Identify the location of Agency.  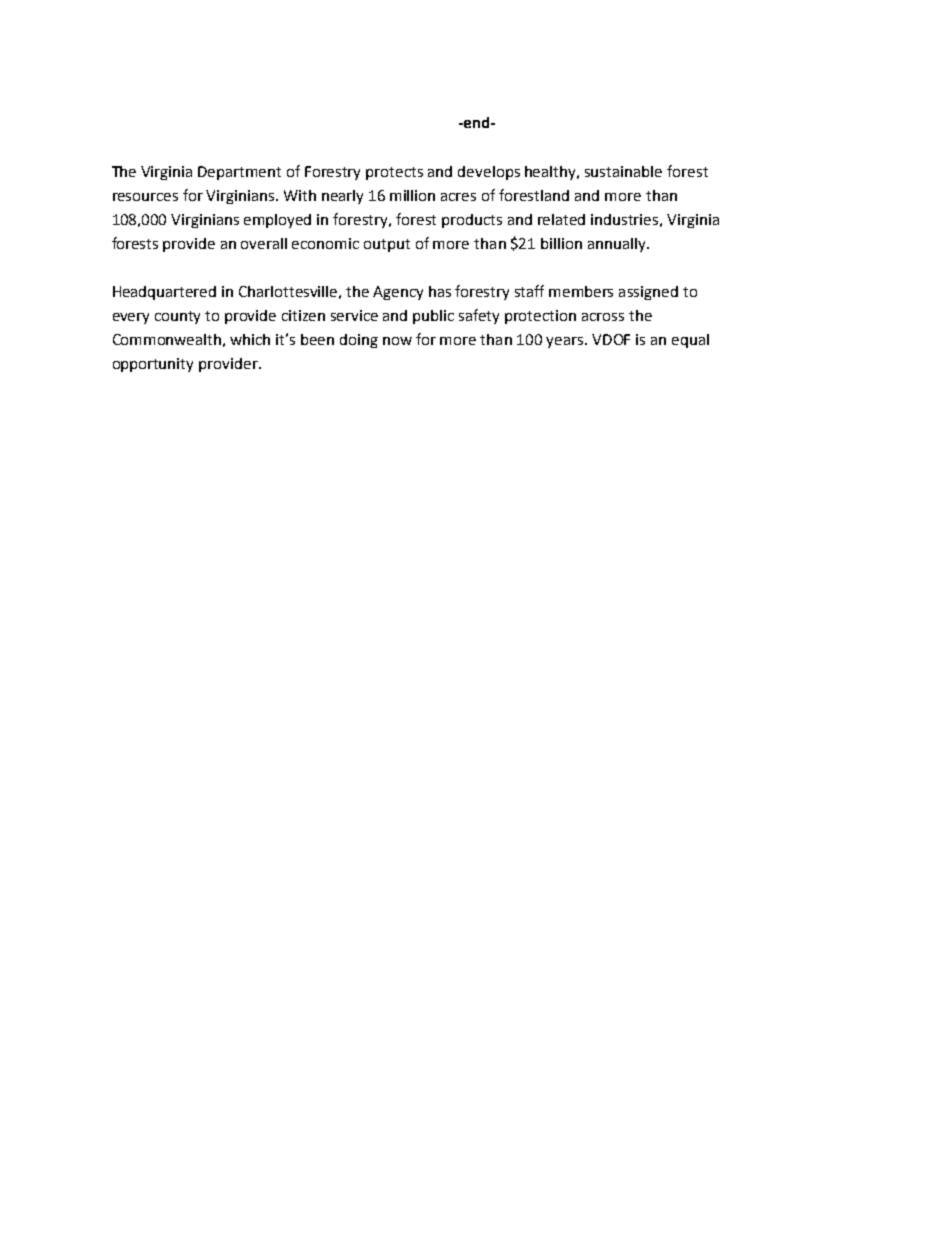
(398, 293).
